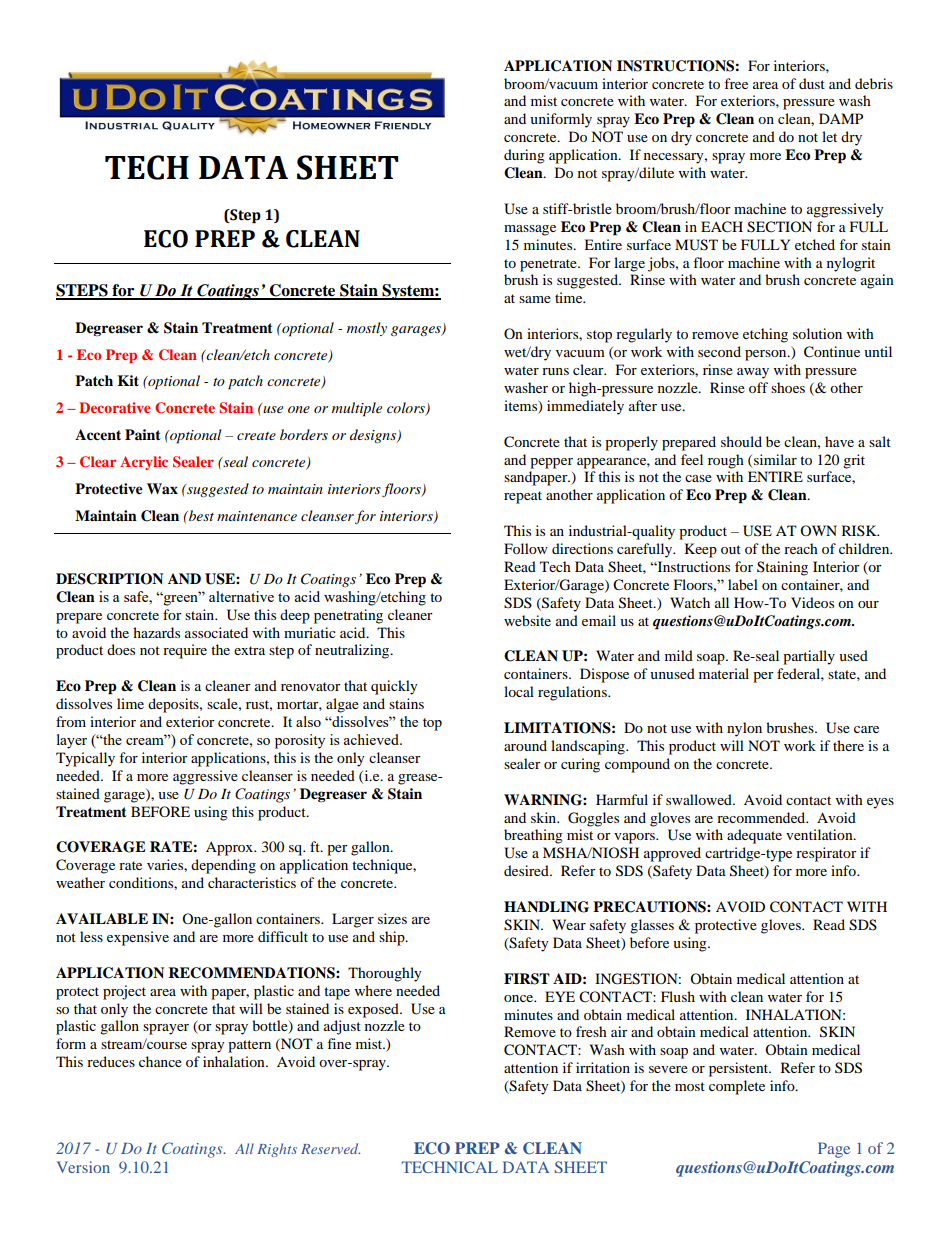  Describe the element at coordinates (524, 156) in the page. I see `during` at that location.
